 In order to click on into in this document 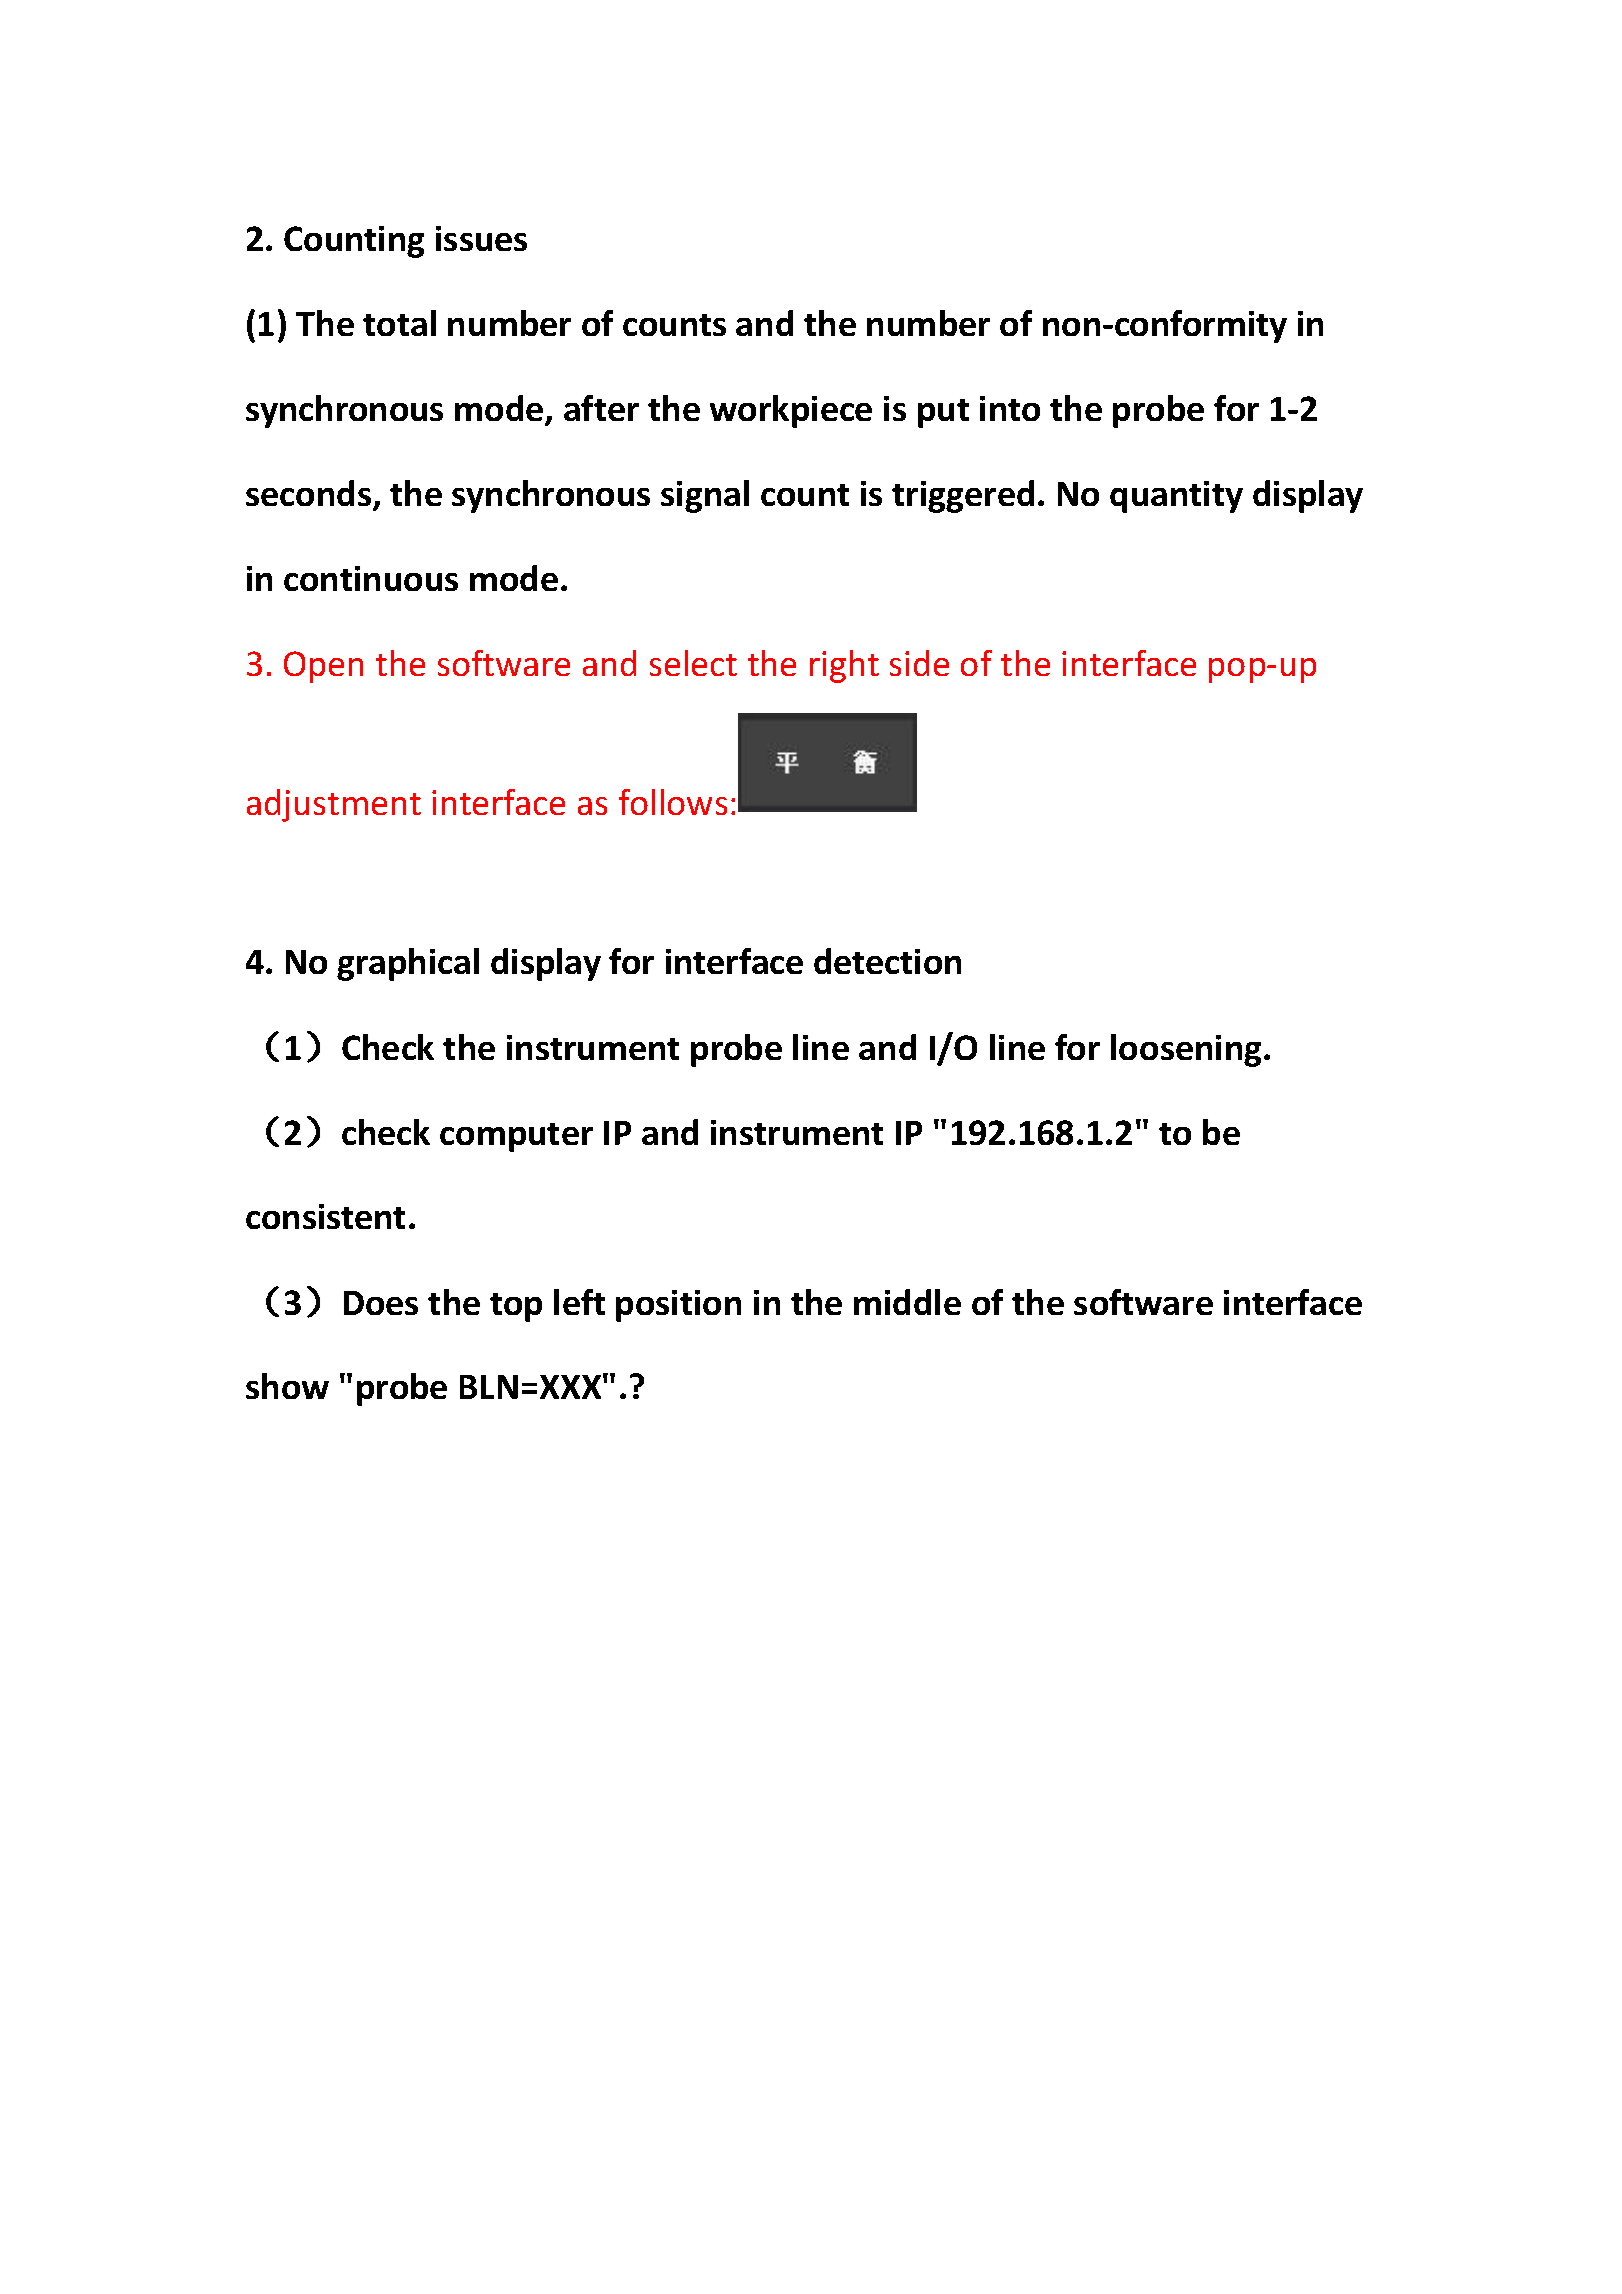, I will do `click(1010, 408)`.
